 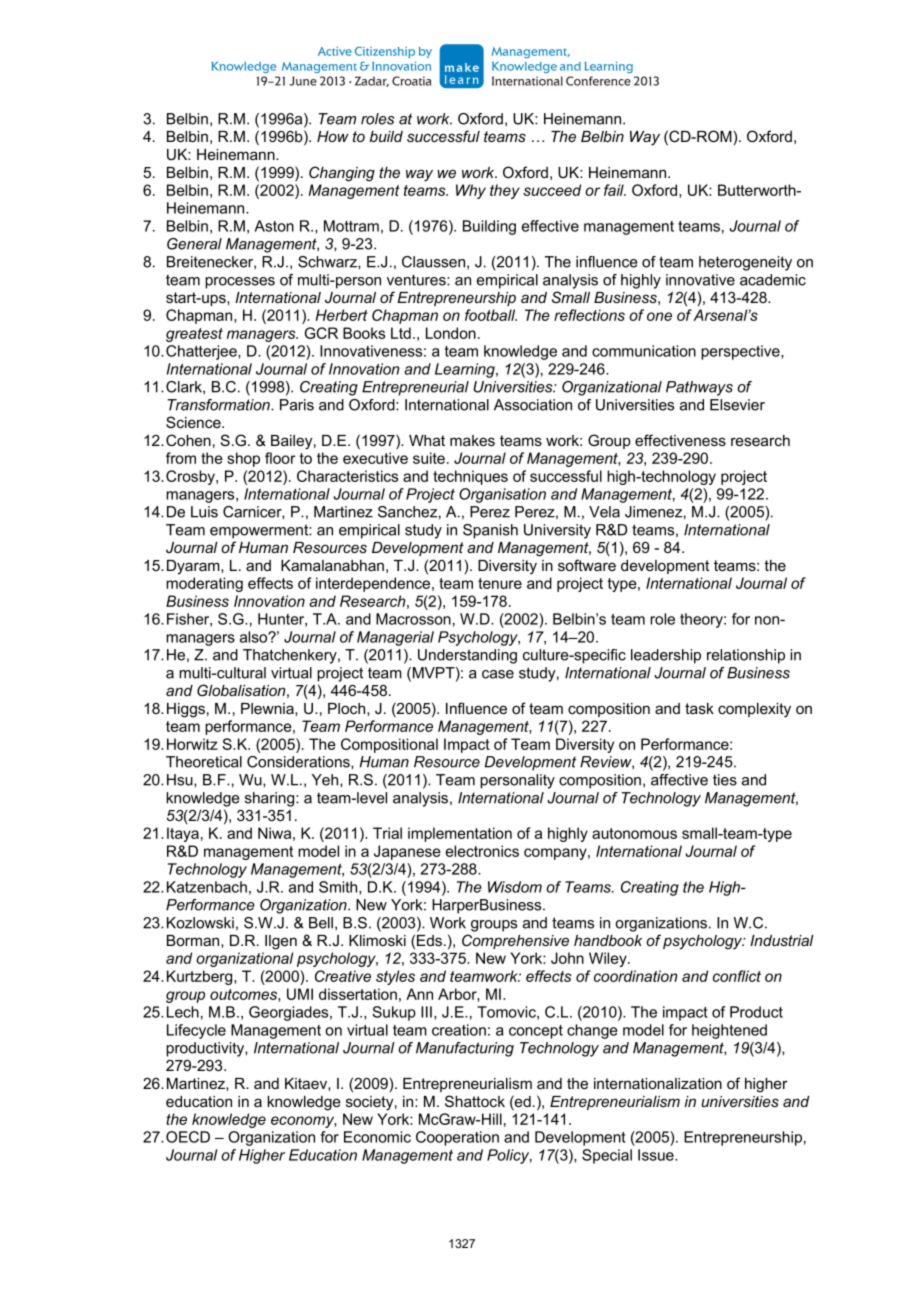 What do you see at coordinates (679, 780) in the screenshot?
I see `affective` at bounding box center [679, 780].
